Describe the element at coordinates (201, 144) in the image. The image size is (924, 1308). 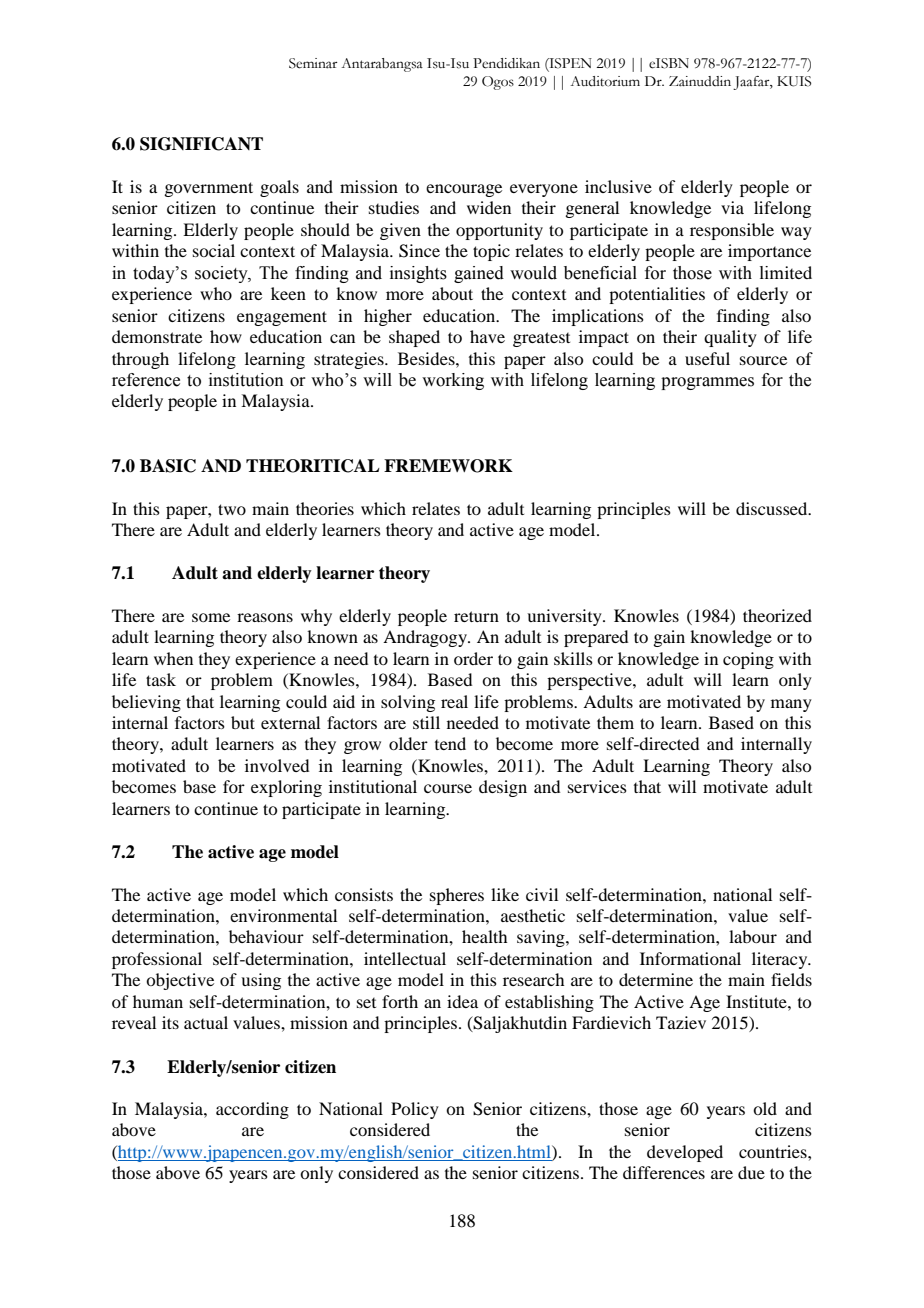
I see `SIGNIFICANT` at that location.
